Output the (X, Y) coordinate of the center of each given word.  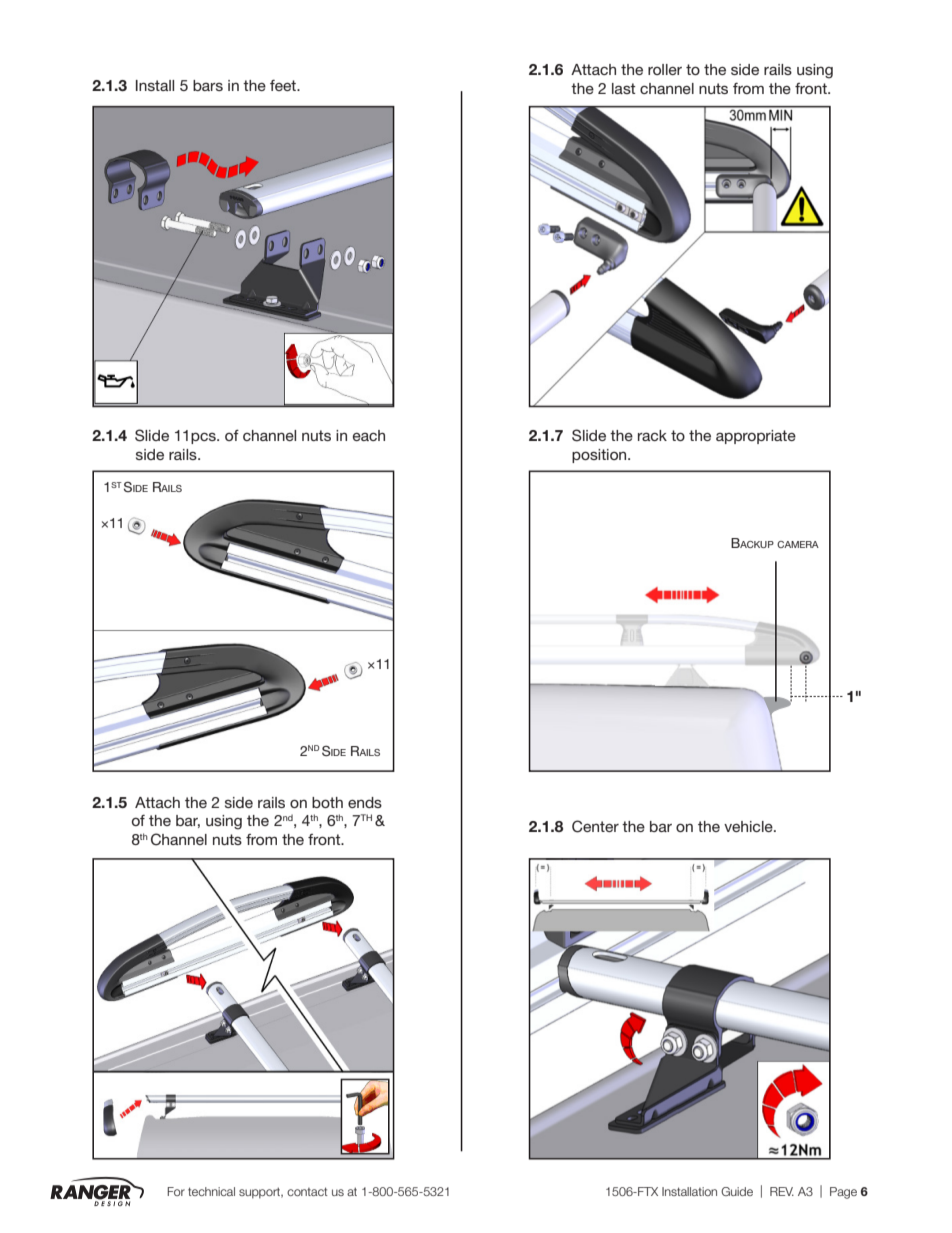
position (600, 456)
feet (284, 85)
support (261, 1193)
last (624, 88)
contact (307, 1191)
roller (665, 69)
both (327, 802)
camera (798, 544)
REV (782, 1191)
